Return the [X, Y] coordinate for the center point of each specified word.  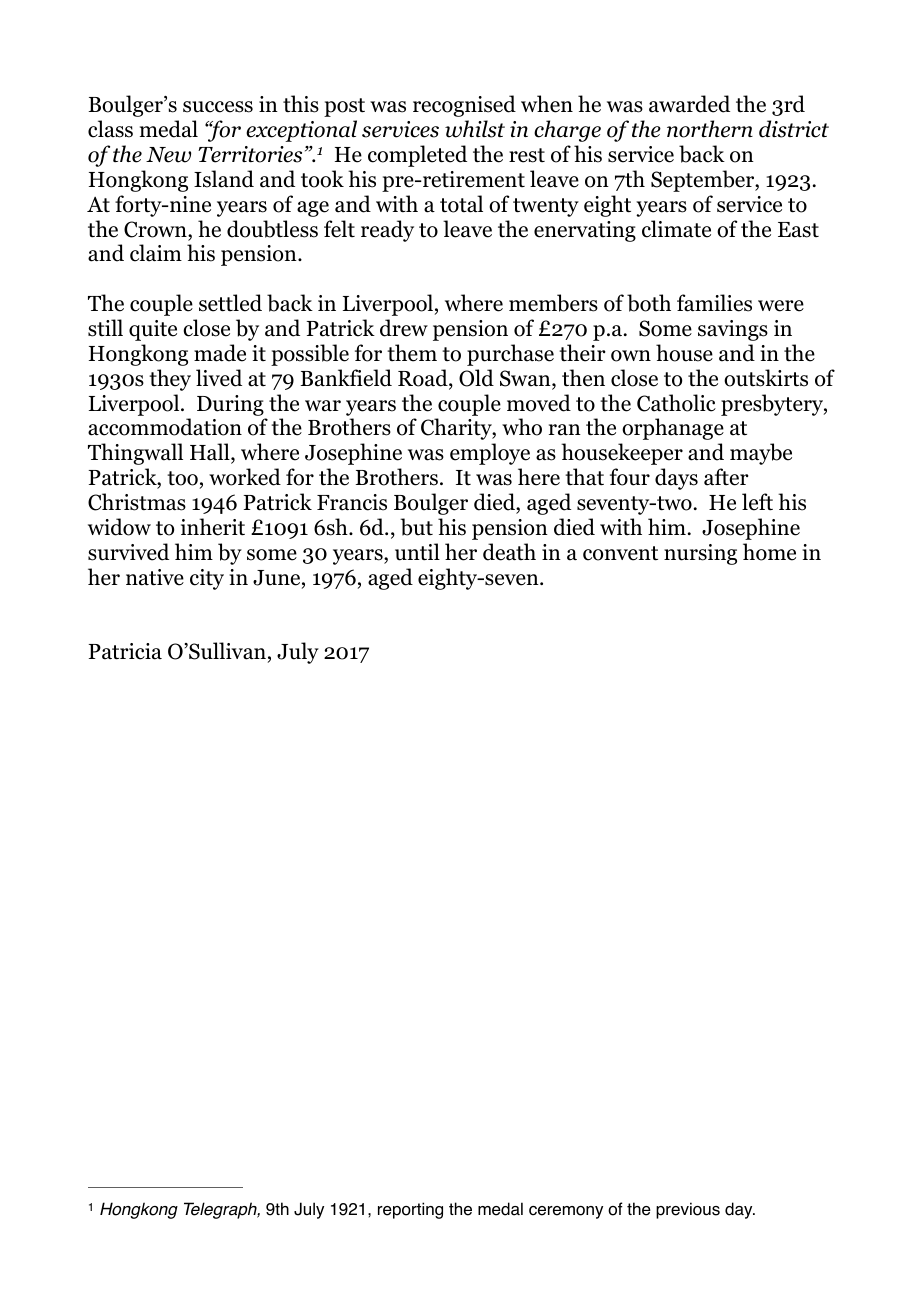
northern [710, 129]
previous [688, 1210]
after [726, 477]
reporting [410, 1210]
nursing [700, 554]
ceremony [566, 1212]
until [417, 552]
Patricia [125, 651]
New [168, 155]
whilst [475, 129]
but [416, 527]
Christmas [137, 502]
